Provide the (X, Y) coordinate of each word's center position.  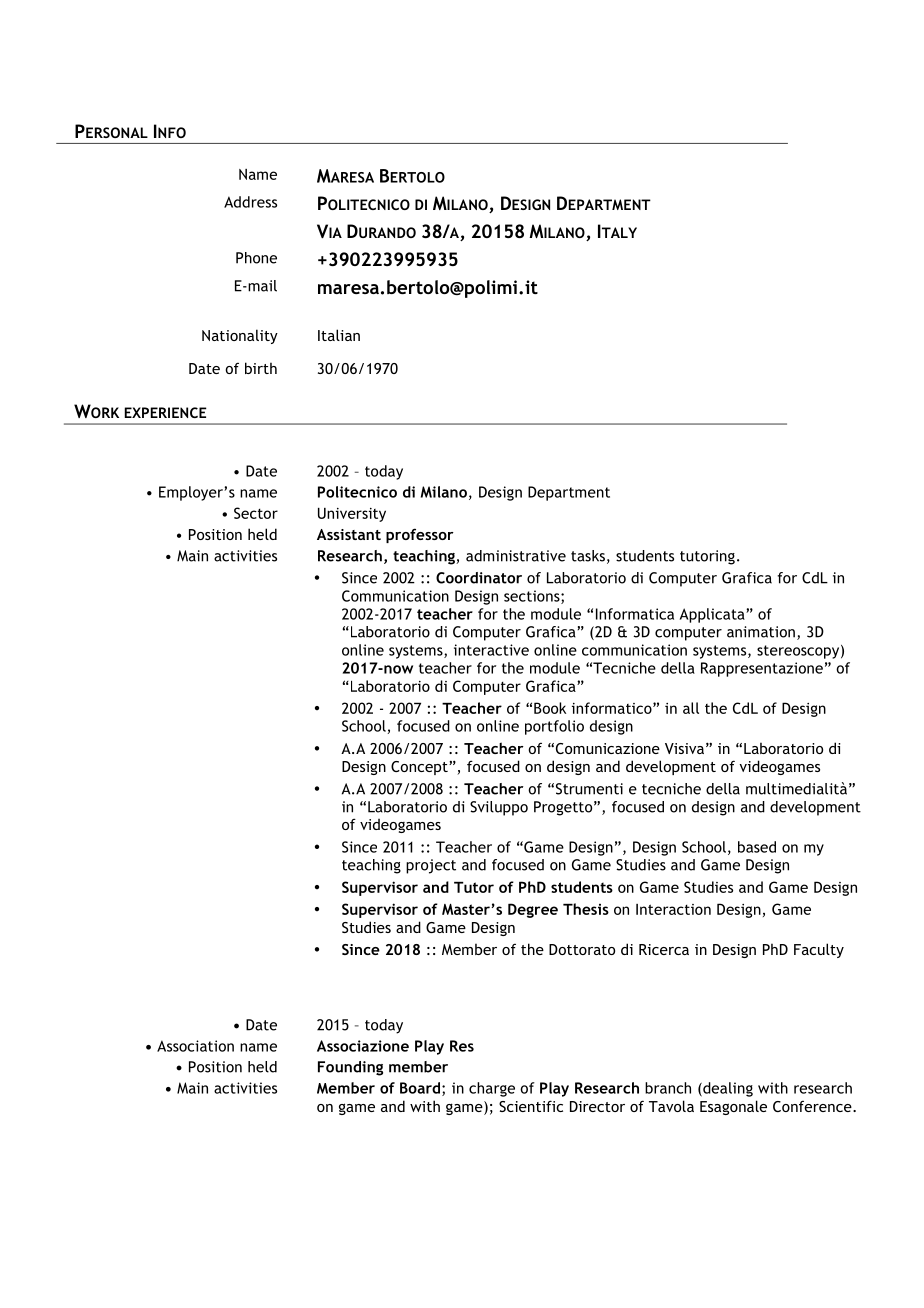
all (691, 708)
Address (250, 202)
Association (195, 1046)
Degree (533, 910)
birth (261, 368)
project (431, 866)
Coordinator (479, 578)
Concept (420, 768)
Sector (256, 513)
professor (420, 535)
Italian (339, 335)
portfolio (554, 727)
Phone (256, 258)
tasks (588, 556)
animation (761, 632)
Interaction (673, 909)
